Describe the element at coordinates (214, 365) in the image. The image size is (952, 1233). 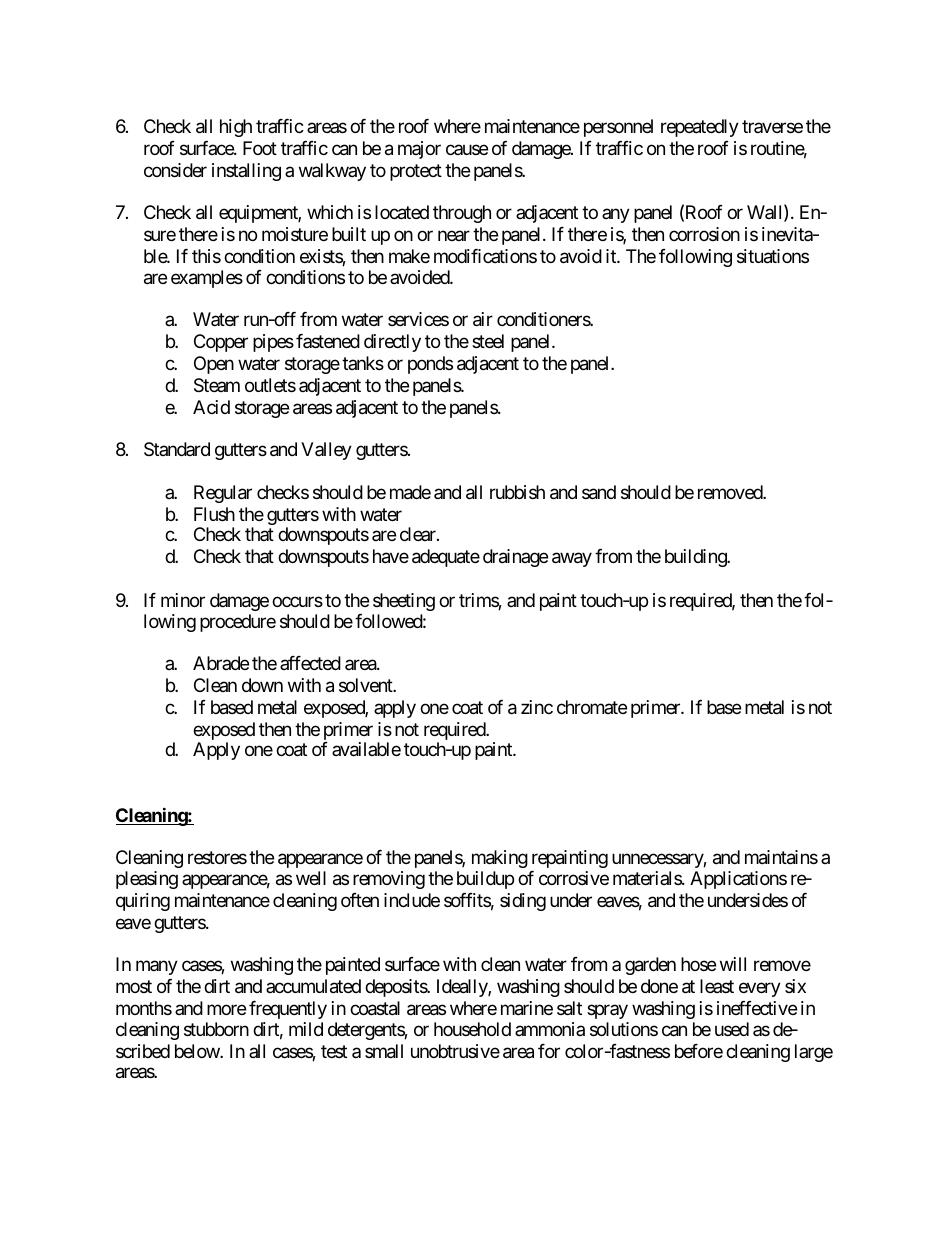
I see `Open` at that location.
